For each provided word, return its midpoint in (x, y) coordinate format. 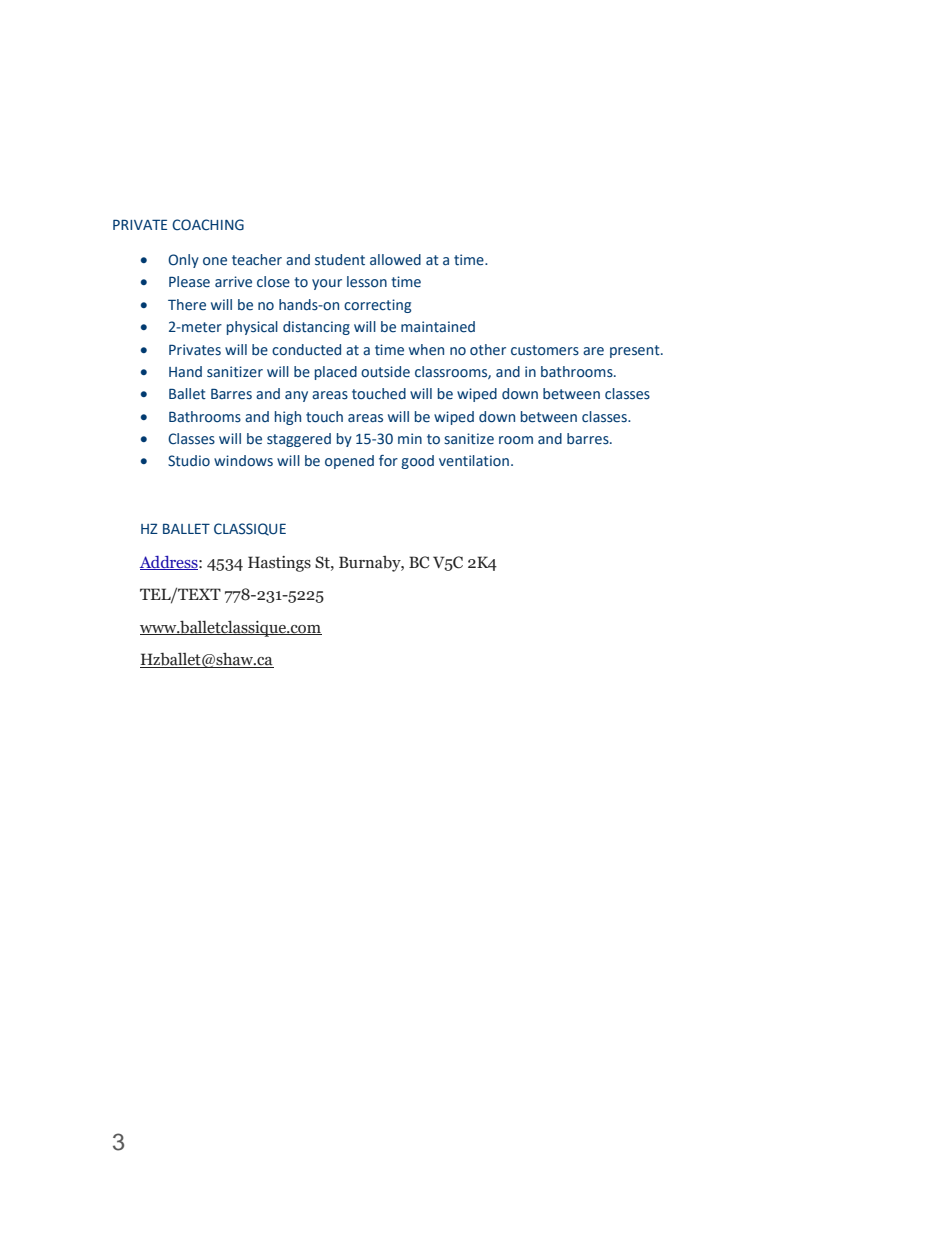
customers (545, 350)
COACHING (208, 225)
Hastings (279, 564)
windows (243, 461)
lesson (367, 282)
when (426, 349)
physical (252, 328)
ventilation (474, 461)
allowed (395, 260)
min (410, 438)
